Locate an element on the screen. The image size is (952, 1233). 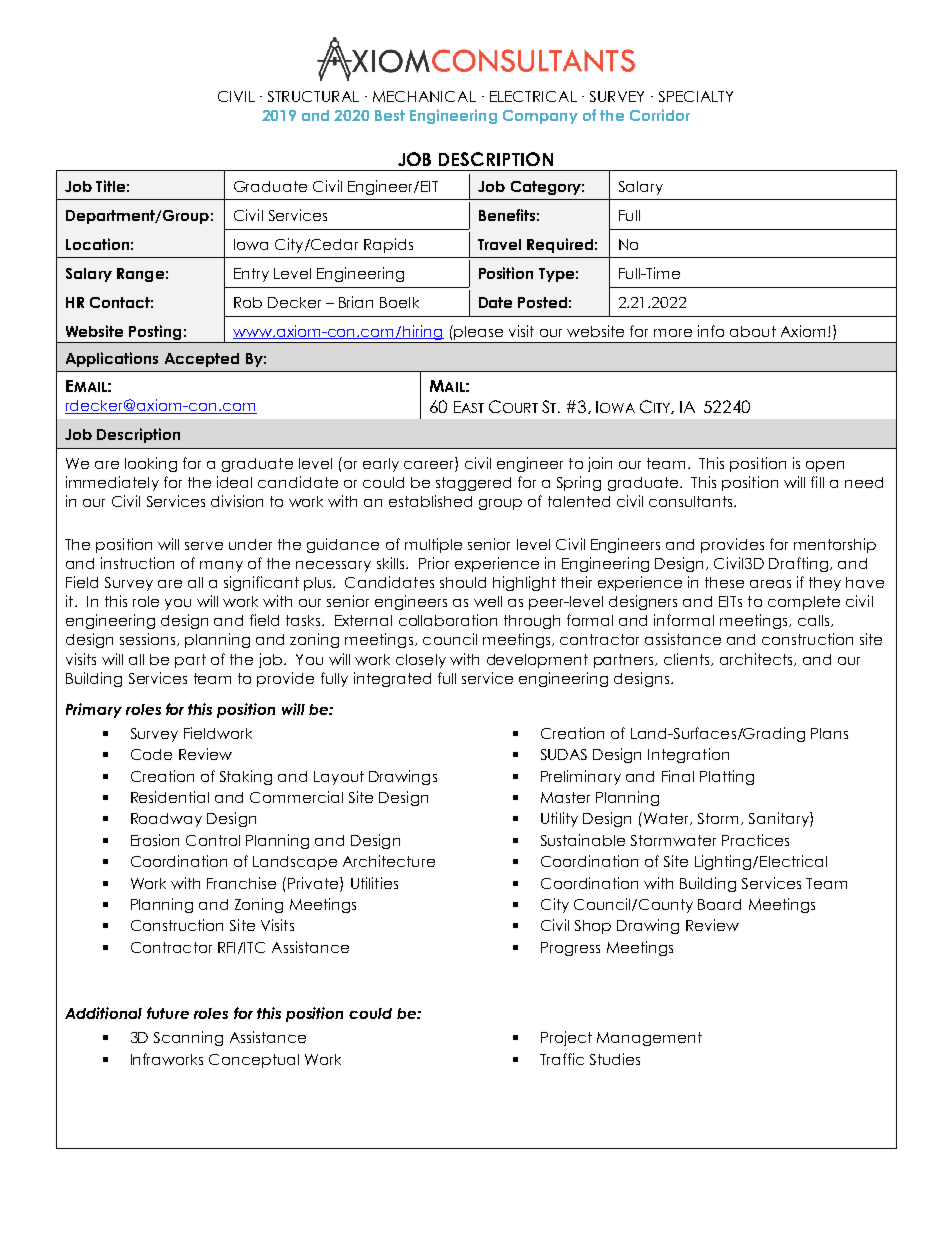
areas is located at coordinates (770, 584).
